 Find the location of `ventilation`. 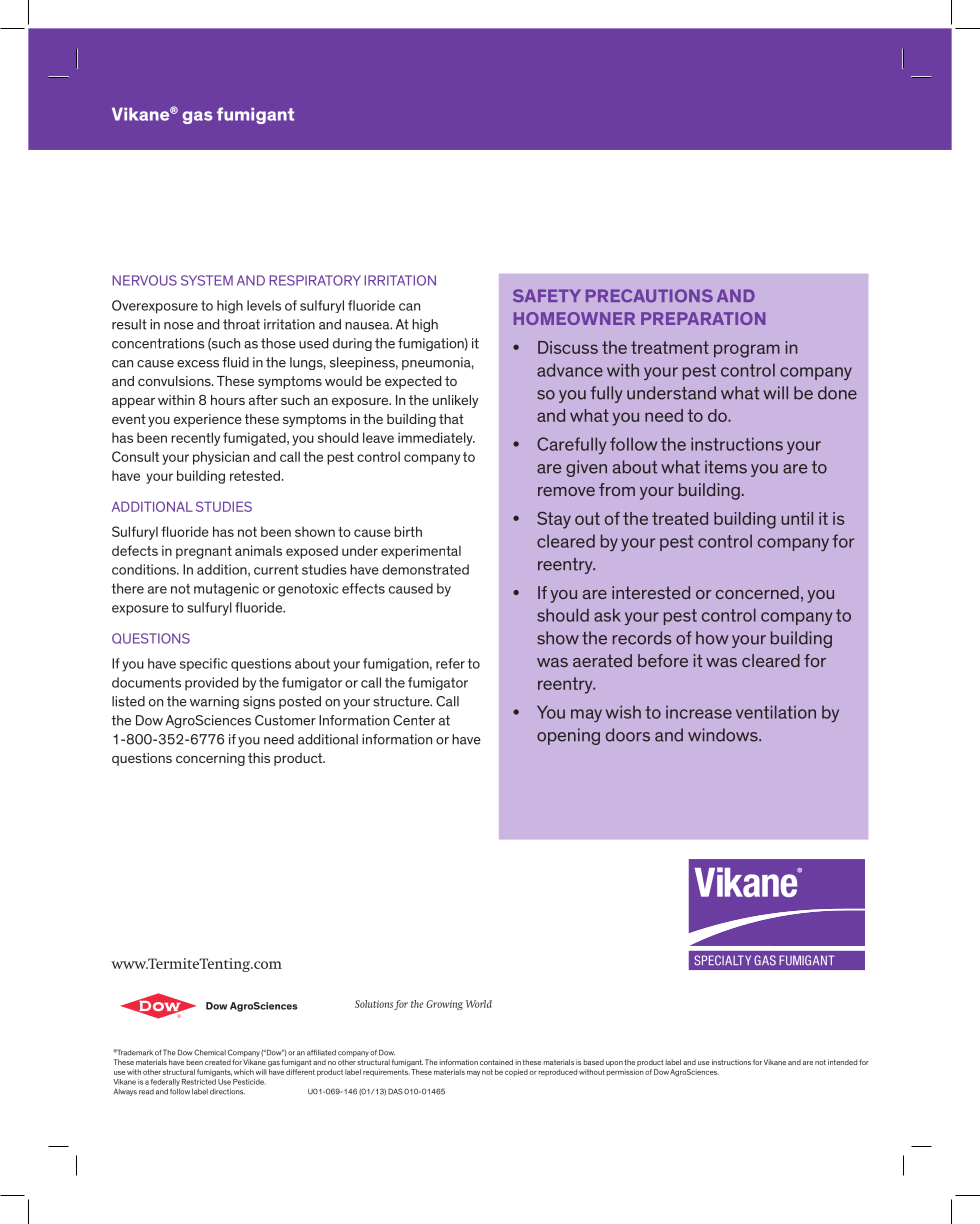

ventilation is located at coordinates (776, 712).
